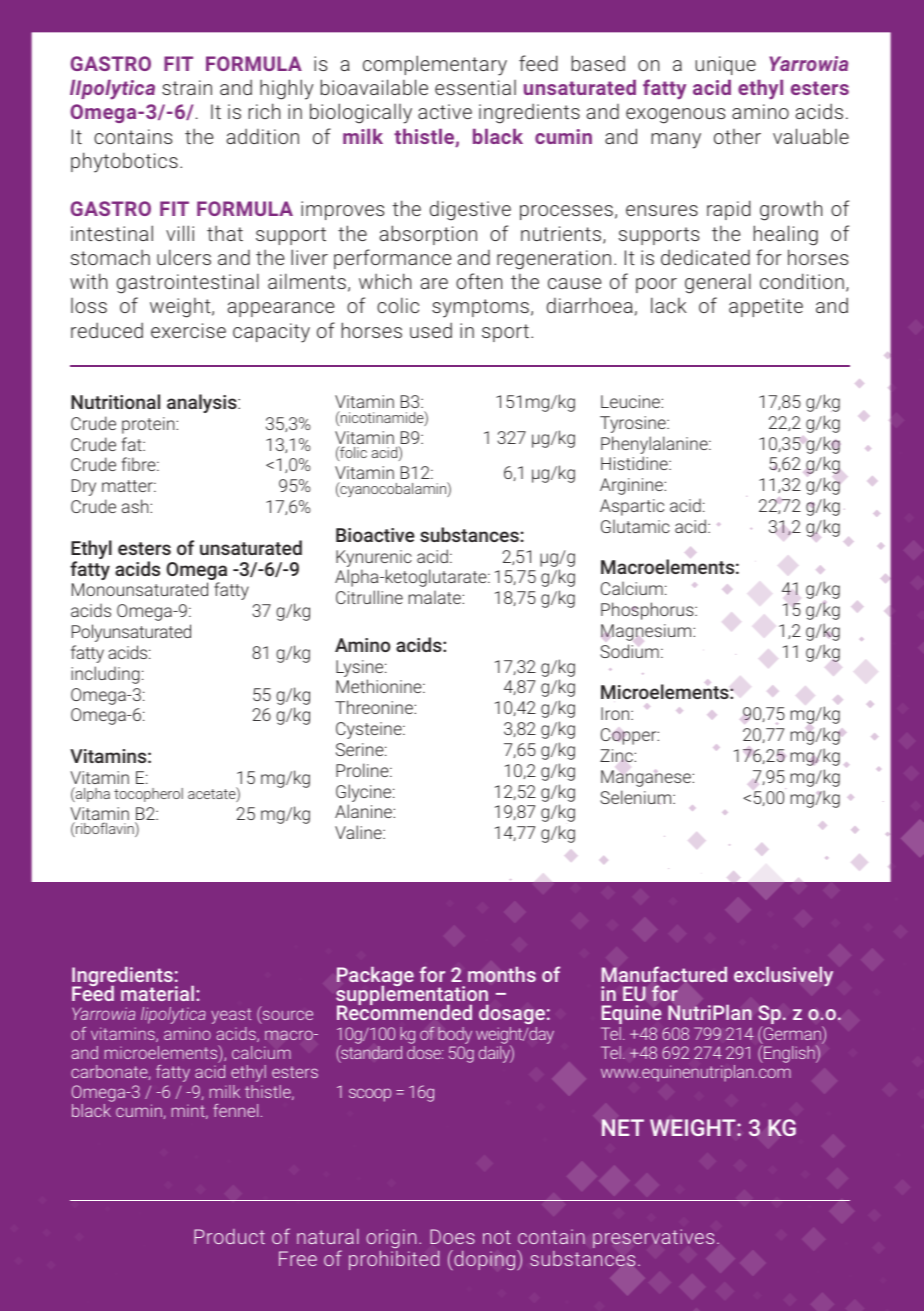 This screenshot has height=1311, width=924. What do you see at coordinates (452, 1236) in the screenshot?
I see `Does` at bounding box center [452, 1236].
